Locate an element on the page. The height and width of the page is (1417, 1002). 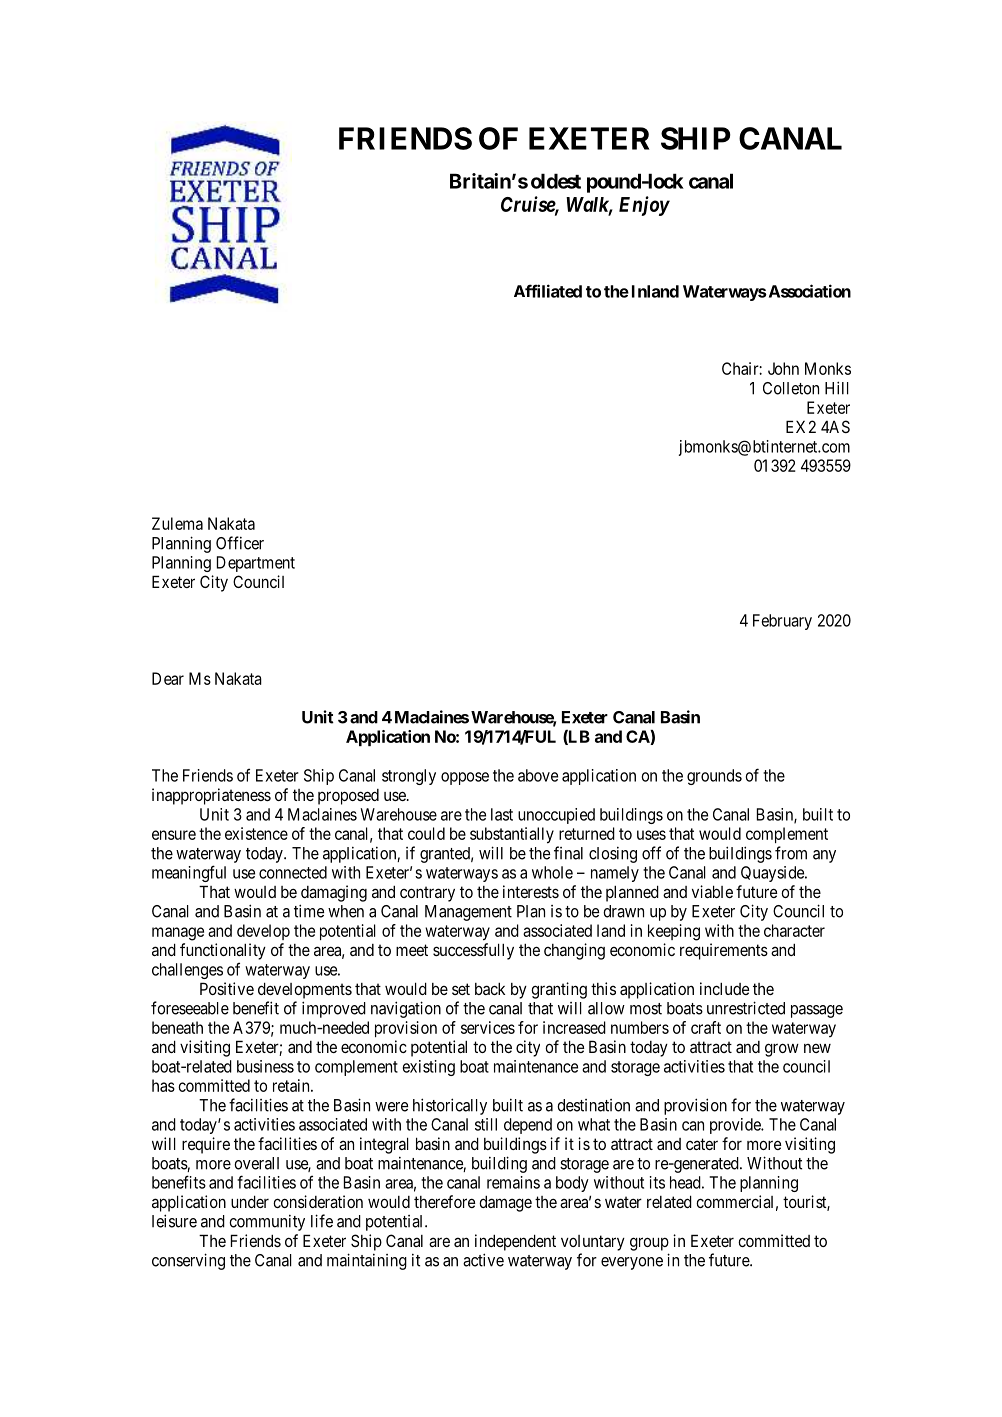
Affiliated is located at coordinates (548, 291).
